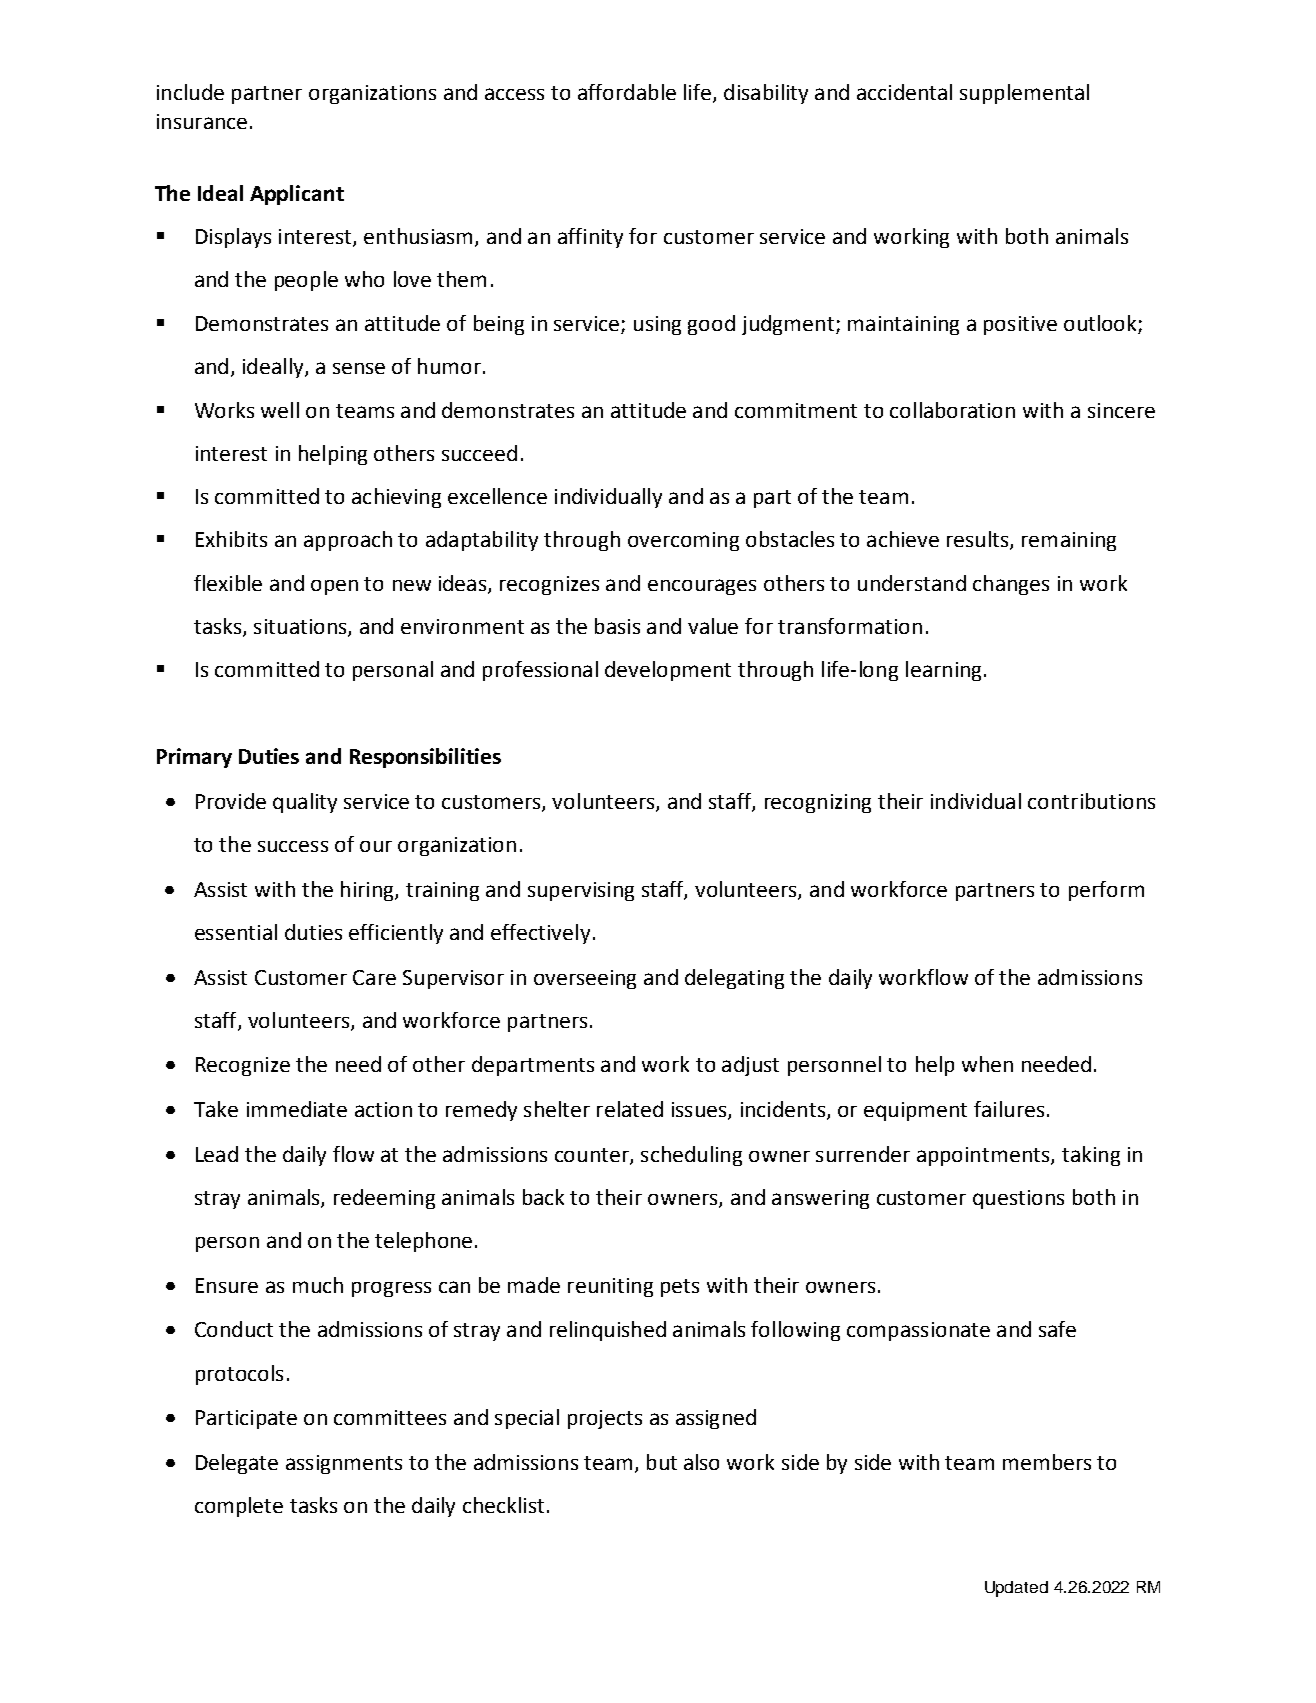 The width and height of the document is (1316, 1703). Describe the element at coordinates (683, 541) in the document. I see `overcoming` at that location.
